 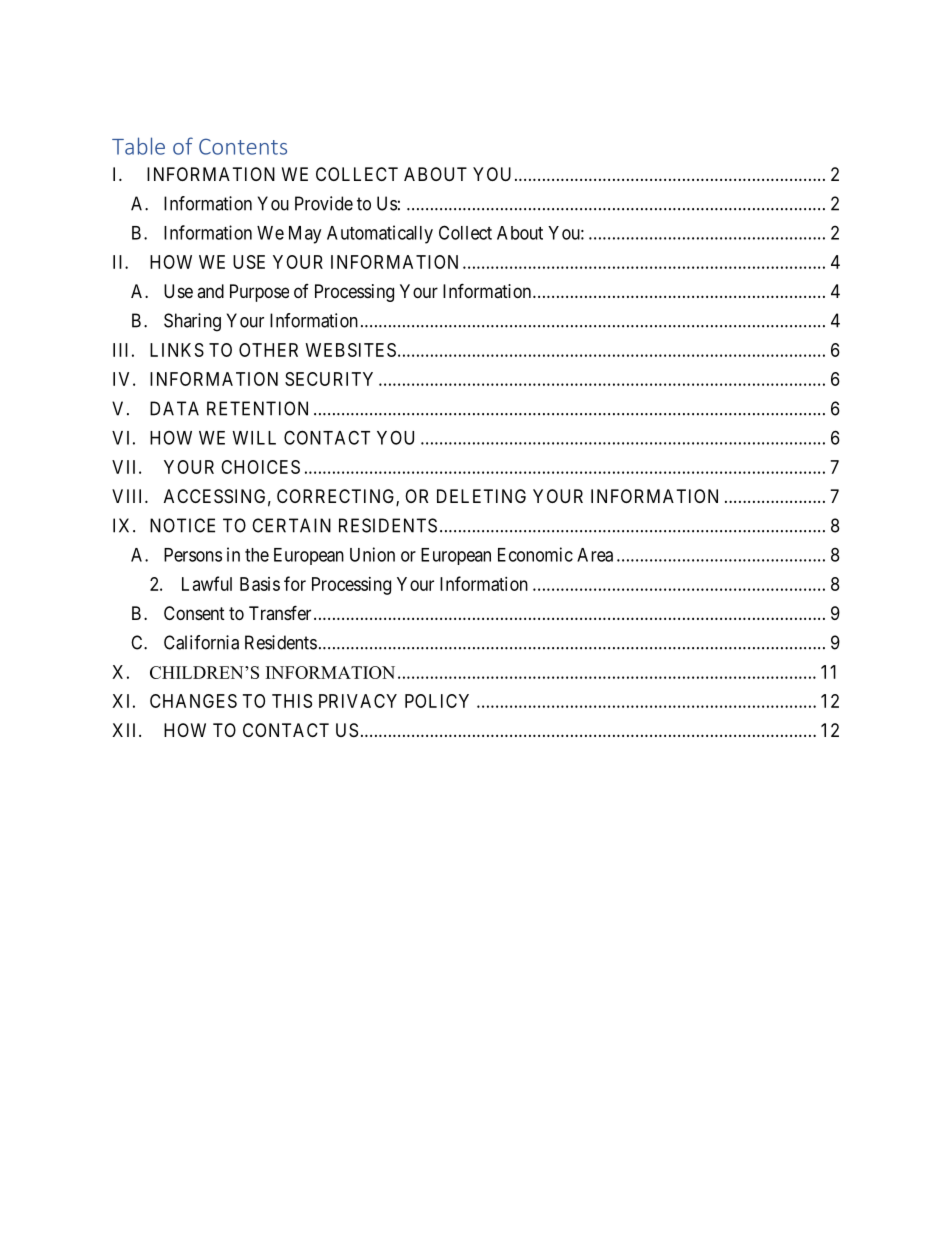 What do you see at coordinates (138, 146) in the screenshot?
I see `Table` at bounding box center [138, 146].
